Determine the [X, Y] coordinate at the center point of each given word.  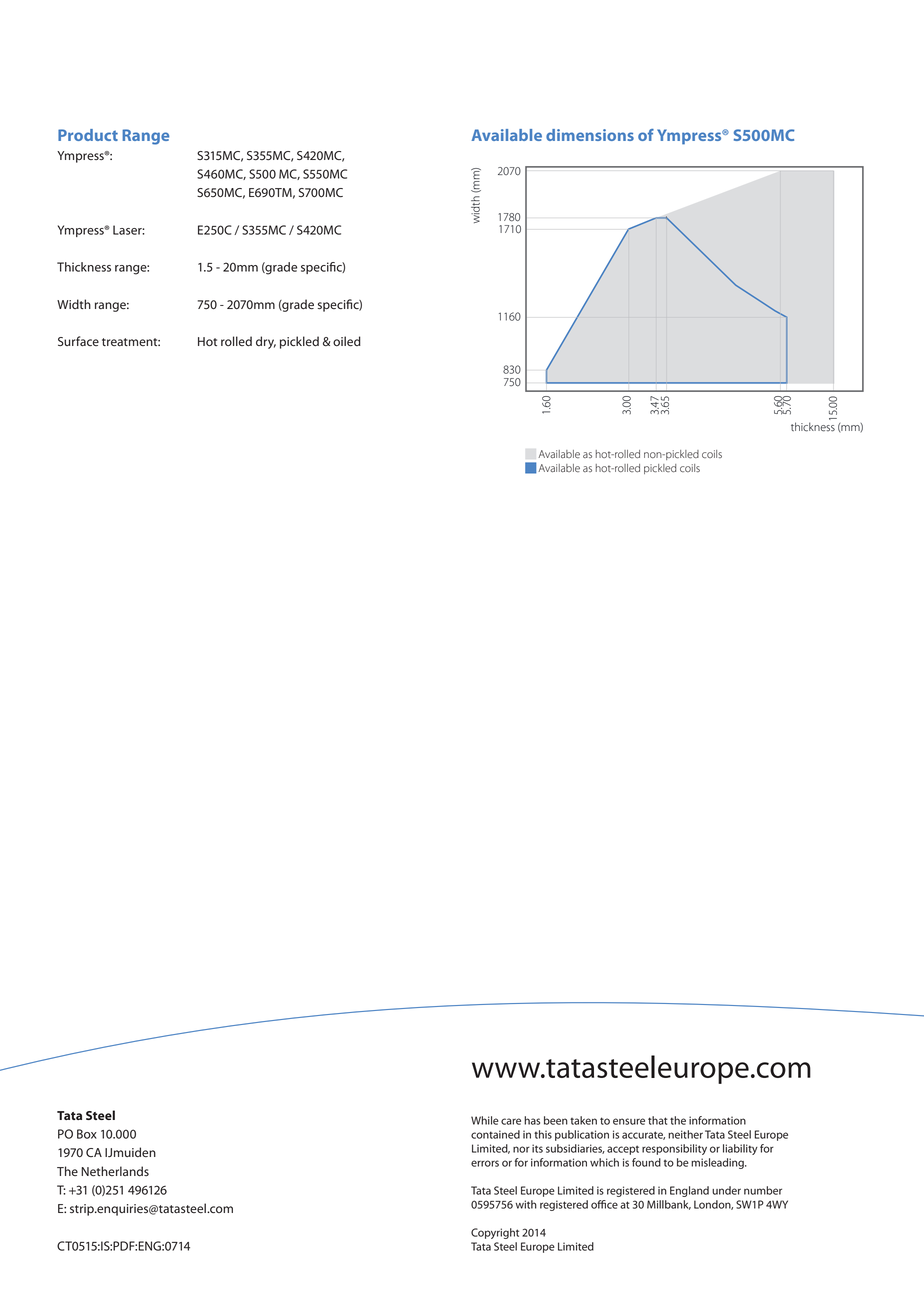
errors [485, 1163]
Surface [78, 341]
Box [87, 1134]
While [485, 1120]
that [658, 1120]
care [511, 1121]
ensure [629, 1121]
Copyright [495, 1233]
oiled [347, 341]
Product [88, 135]
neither [685, 1134]
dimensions [590, 135]
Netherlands [115, 1171]
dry [266, 342]
